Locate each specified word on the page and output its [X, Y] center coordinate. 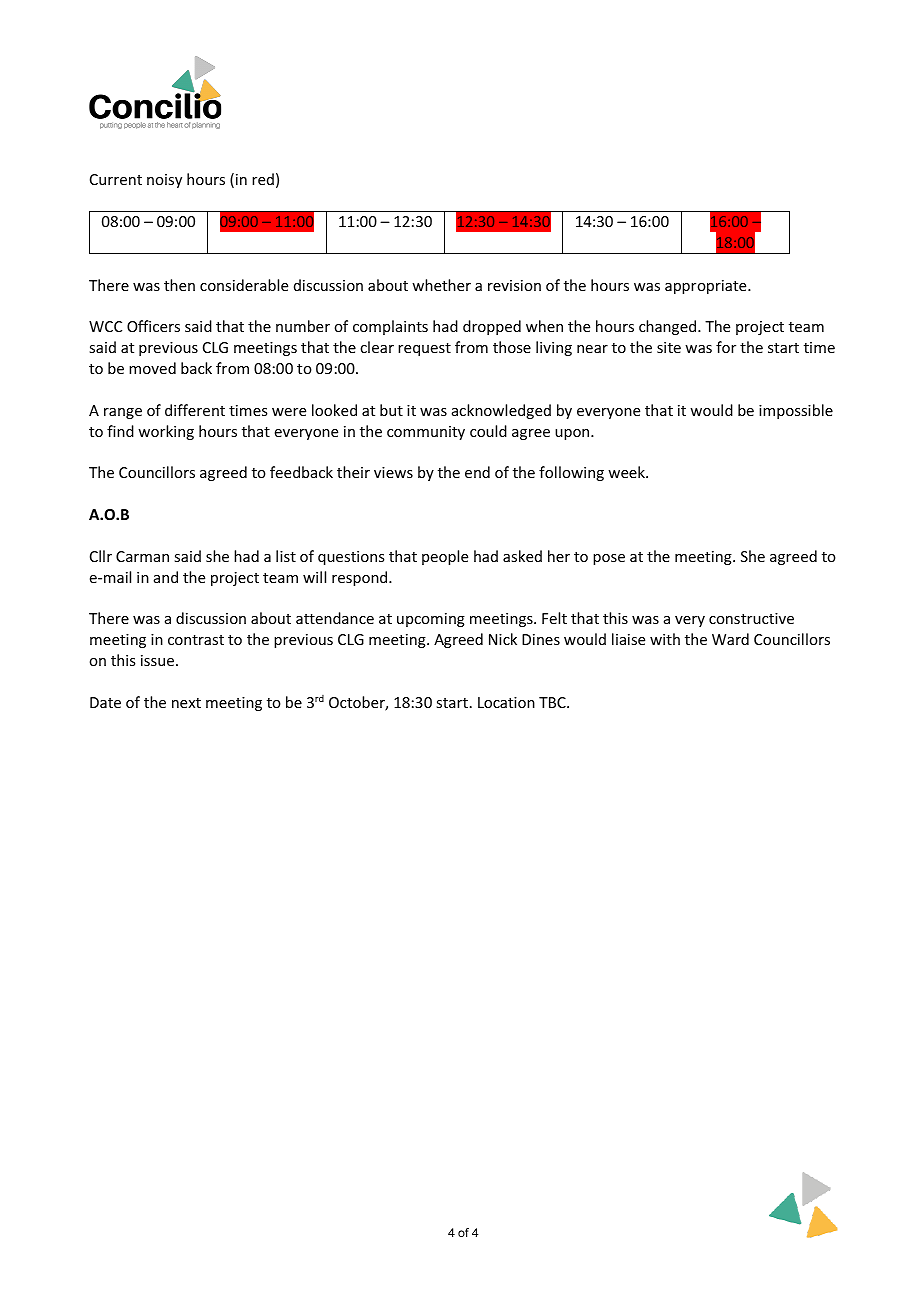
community [426, 433]
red [263, 179]
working [166, 432]
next [186, 703]
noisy [164, 181]
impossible [796, 411]
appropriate [707, 287]
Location [506, 702]
